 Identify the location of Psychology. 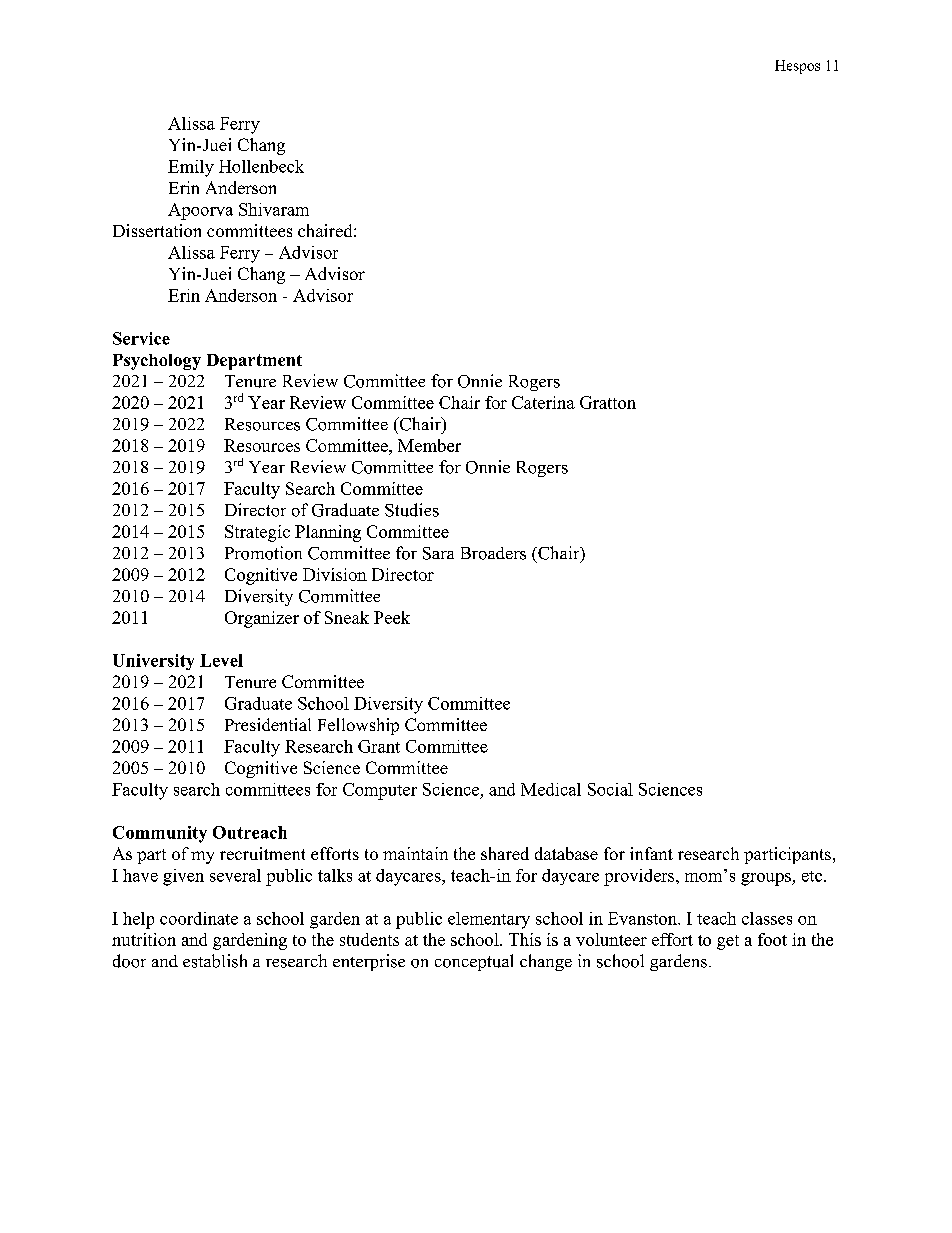
(157, 362).
